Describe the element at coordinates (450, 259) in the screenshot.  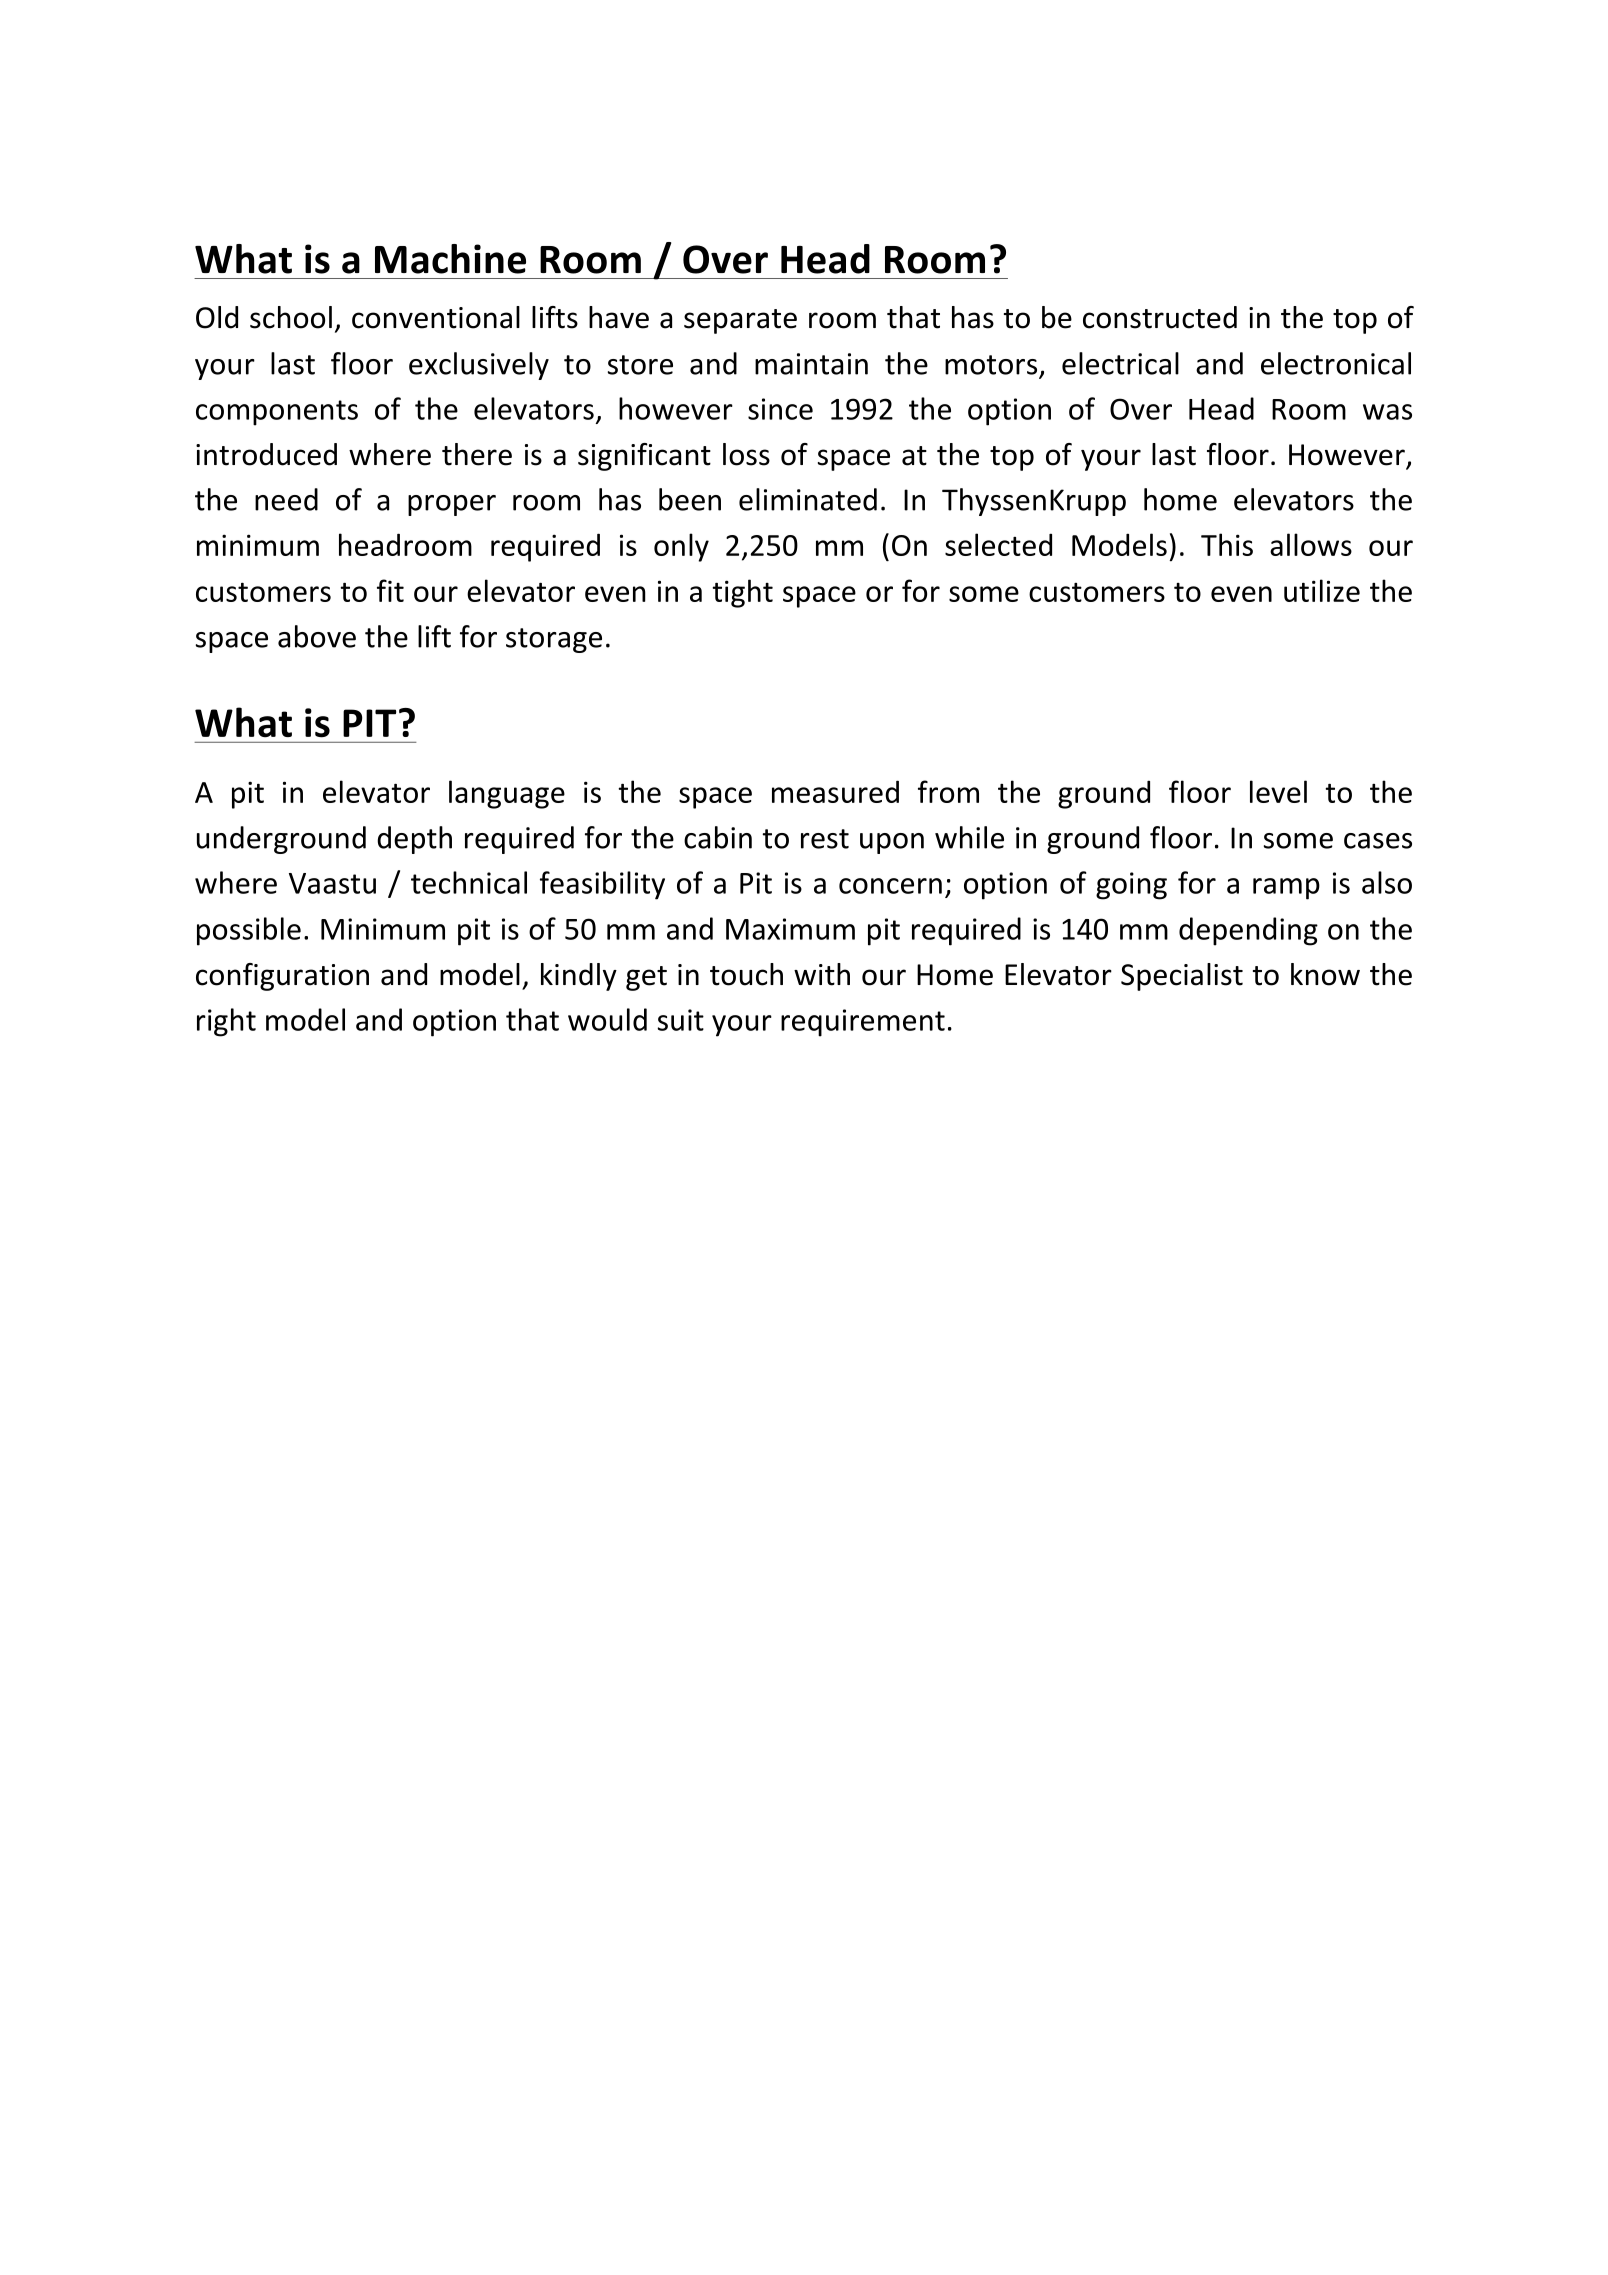
I see `Machine` at that location.
